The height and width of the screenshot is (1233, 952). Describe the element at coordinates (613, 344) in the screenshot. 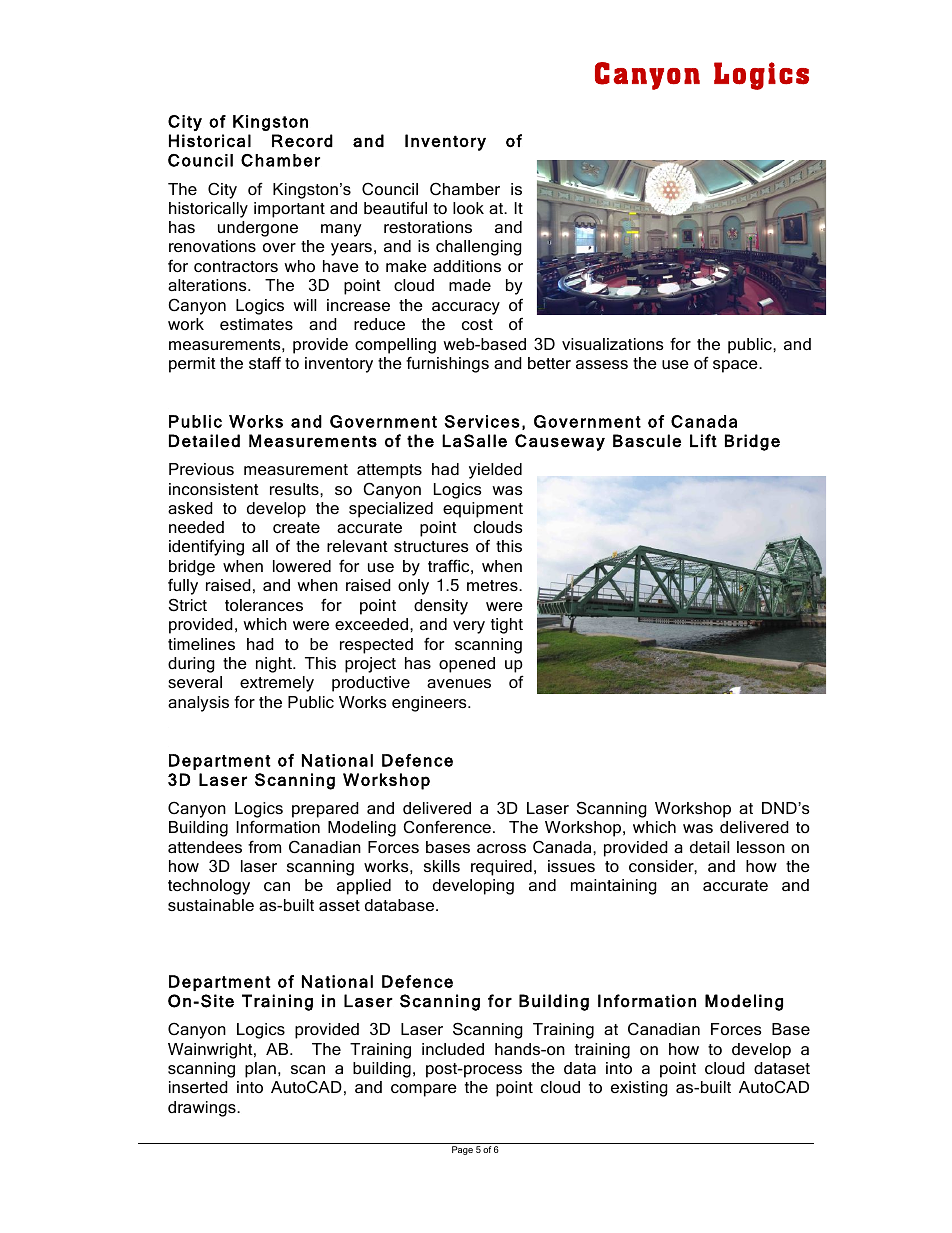

I see `visualizations` at that location.
